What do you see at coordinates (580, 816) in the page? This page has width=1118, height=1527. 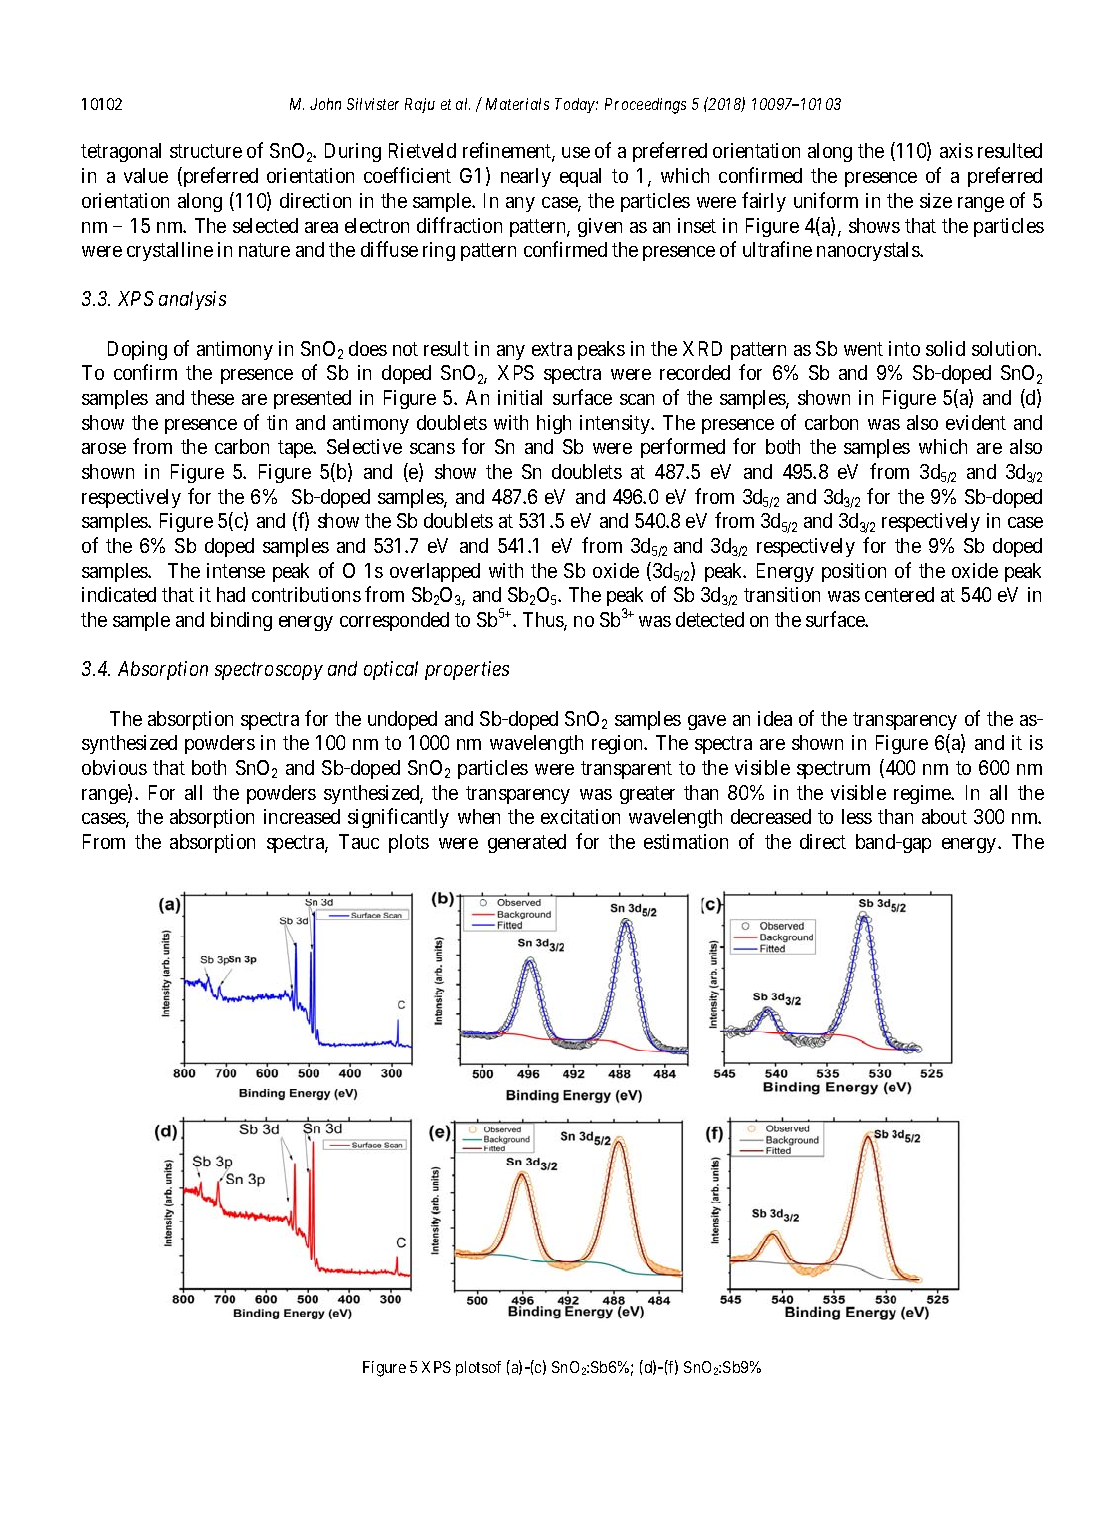 I see `excitation` at bounding box center [580, 816].
